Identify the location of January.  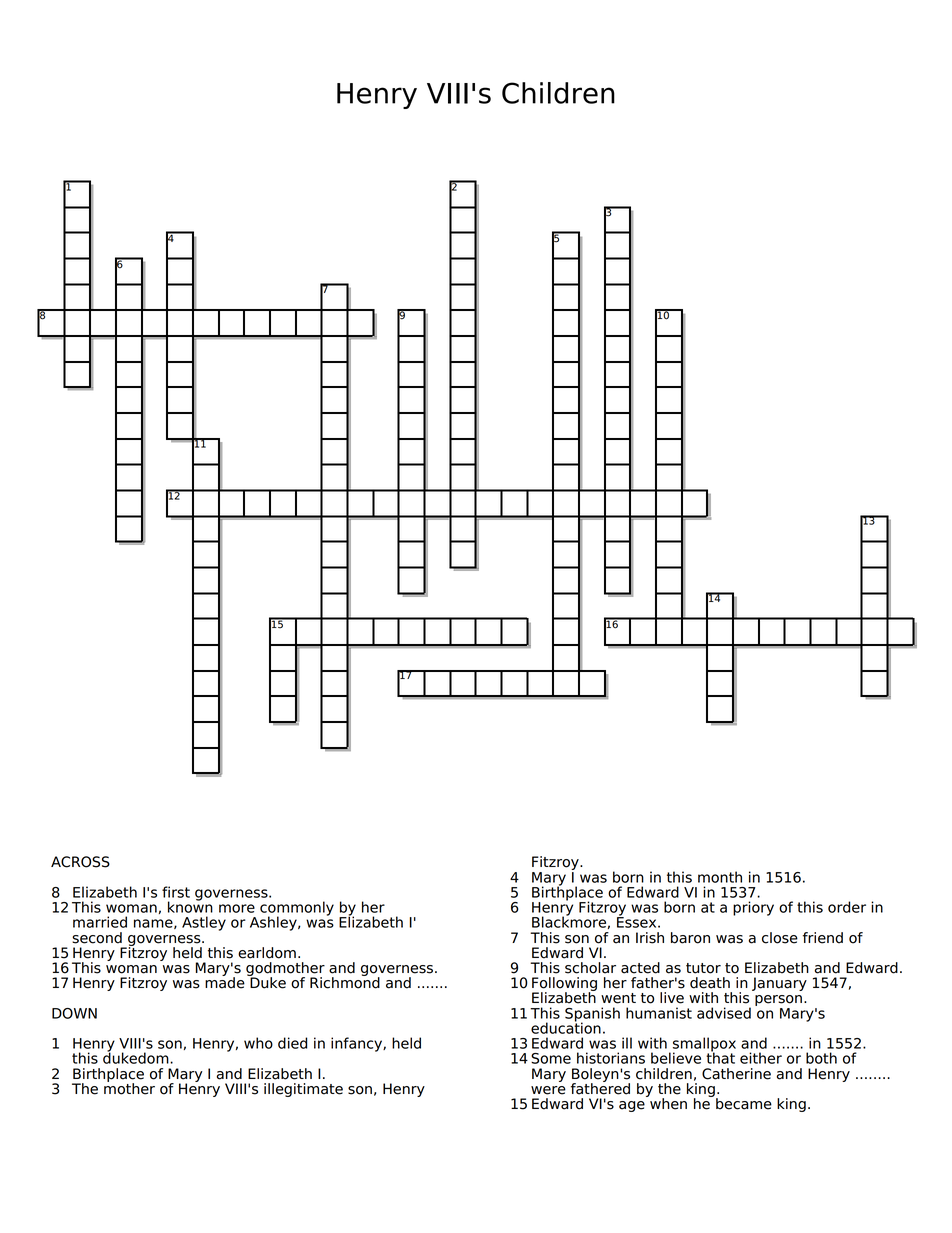
(779, 984).
